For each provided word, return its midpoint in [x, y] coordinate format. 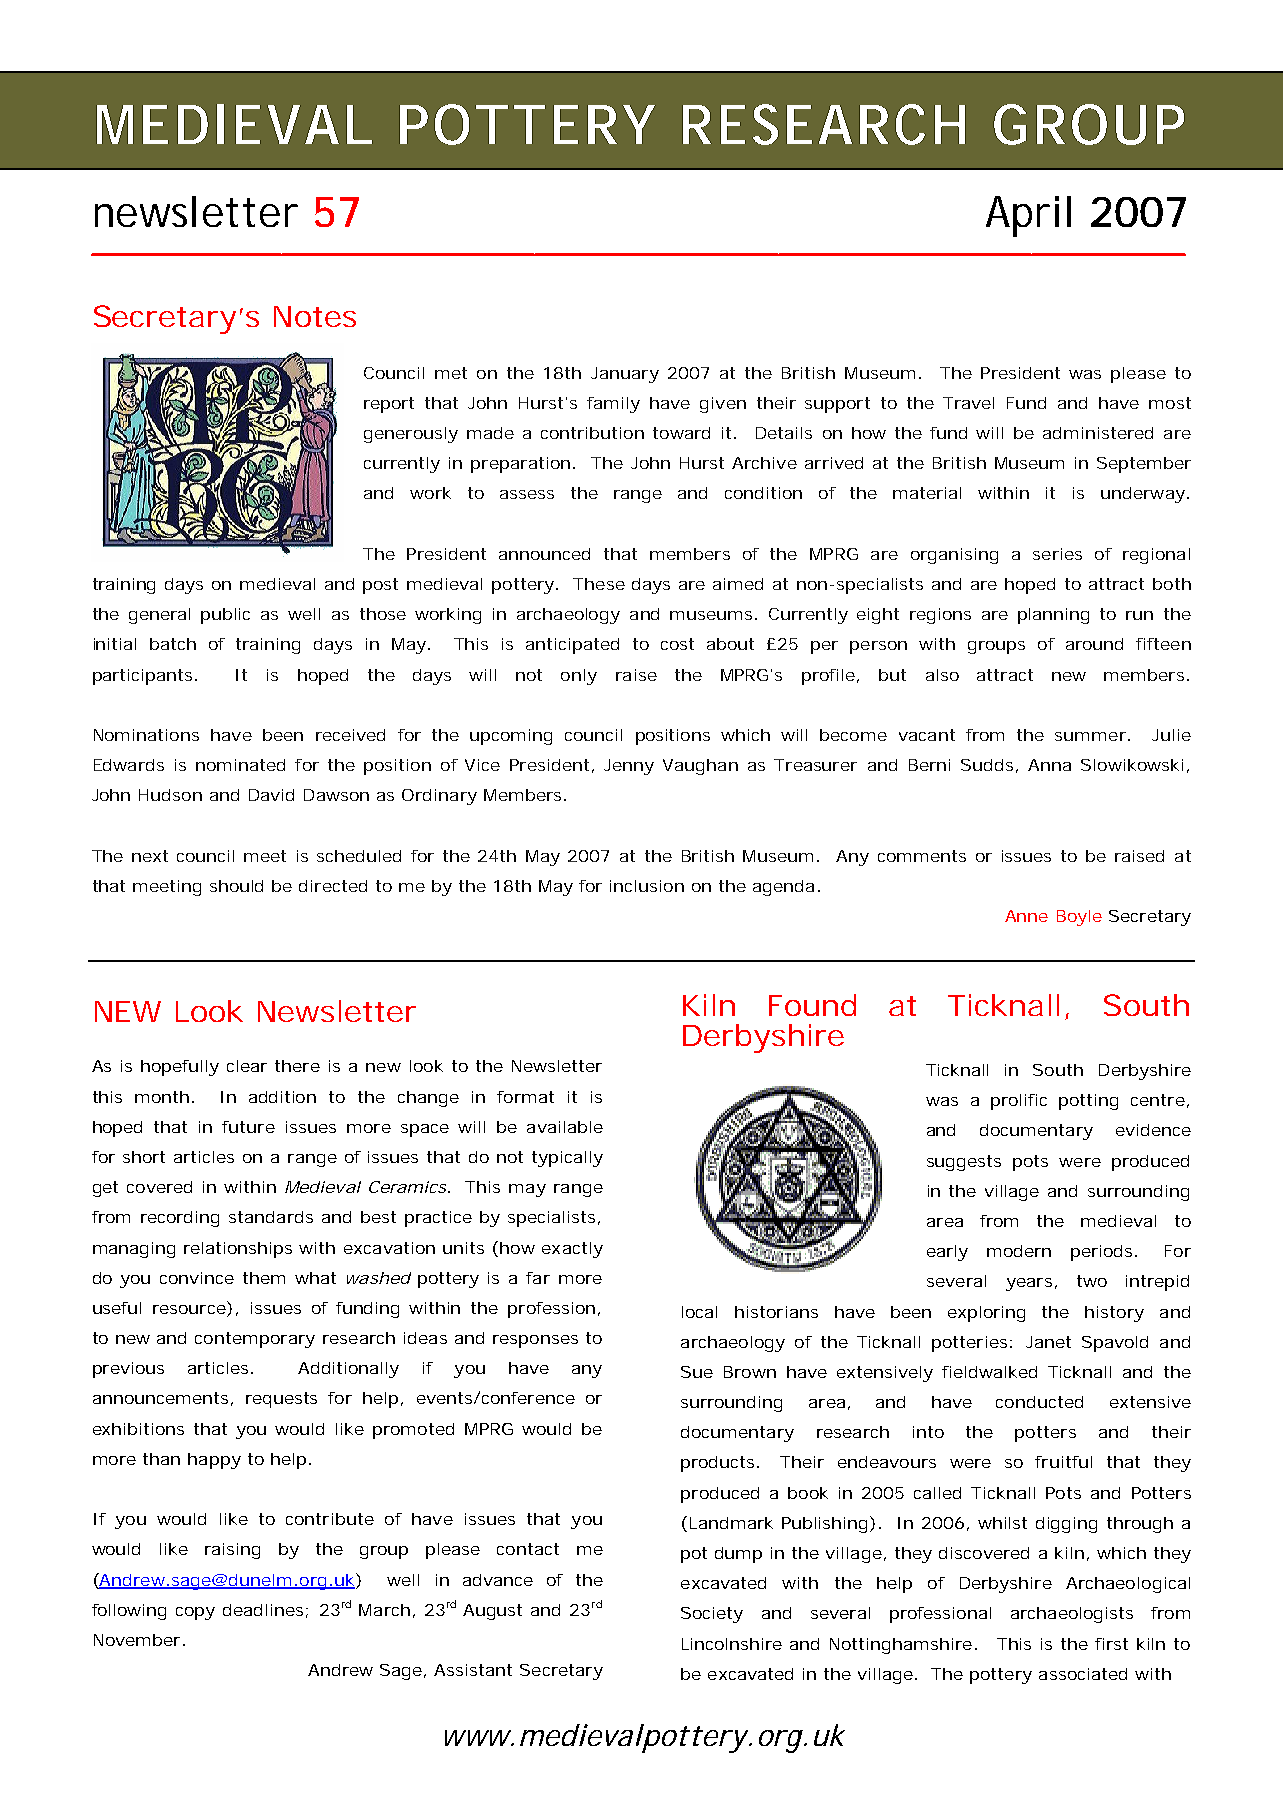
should [236, 886]
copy [195, 1613]
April [1028, 216]
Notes [315, 316]
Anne [1026, 916]
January [625, 375]
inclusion [647, 886]
